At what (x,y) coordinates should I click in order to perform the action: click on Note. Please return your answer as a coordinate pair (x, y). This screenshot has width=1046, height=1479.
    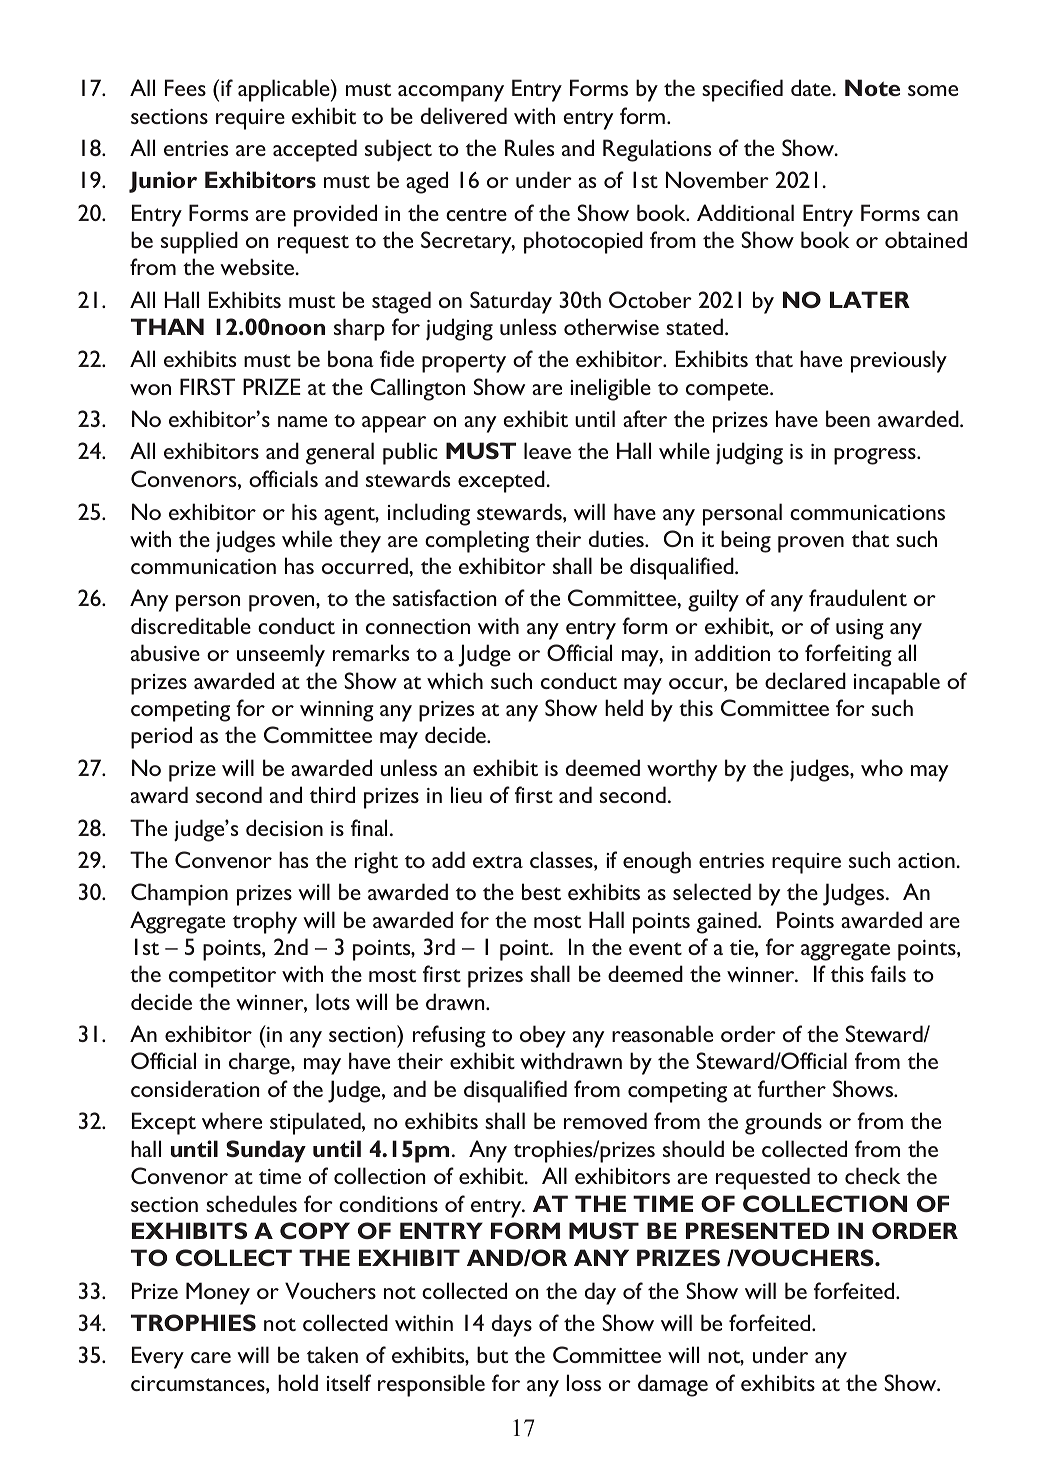
    Looking at the image, I should click on (872, 87).
